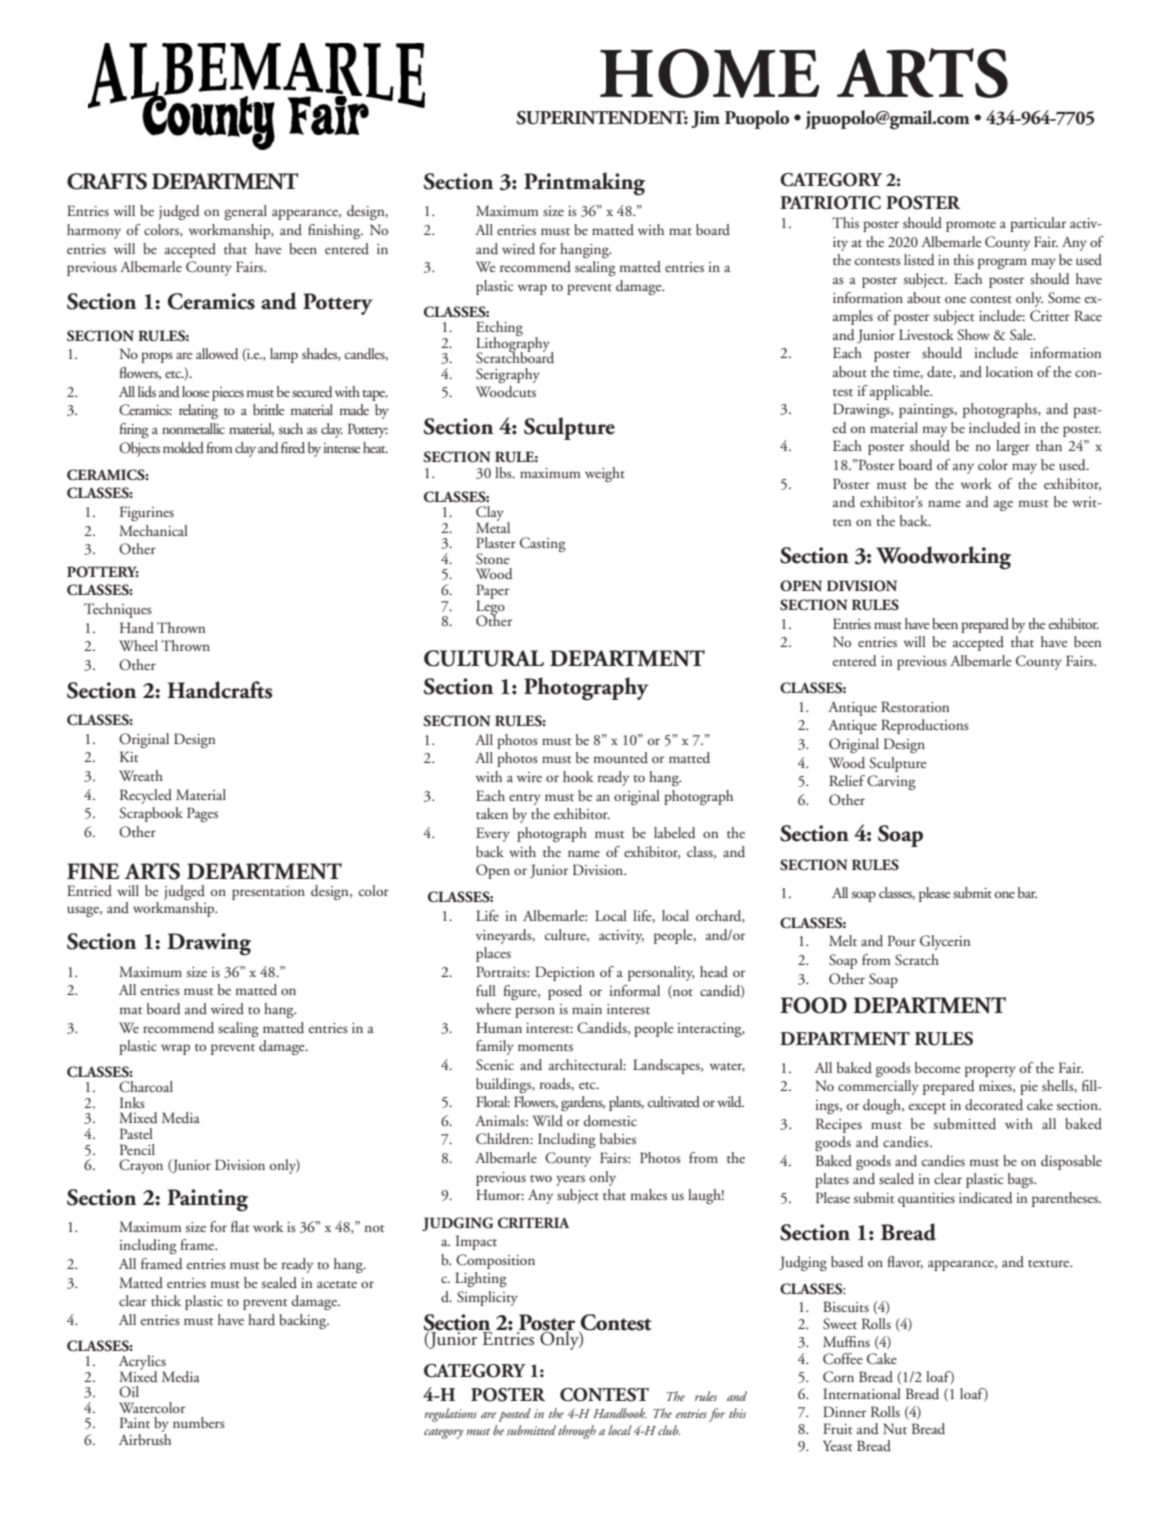  I want to click on Nut, so click(895, 1428).
